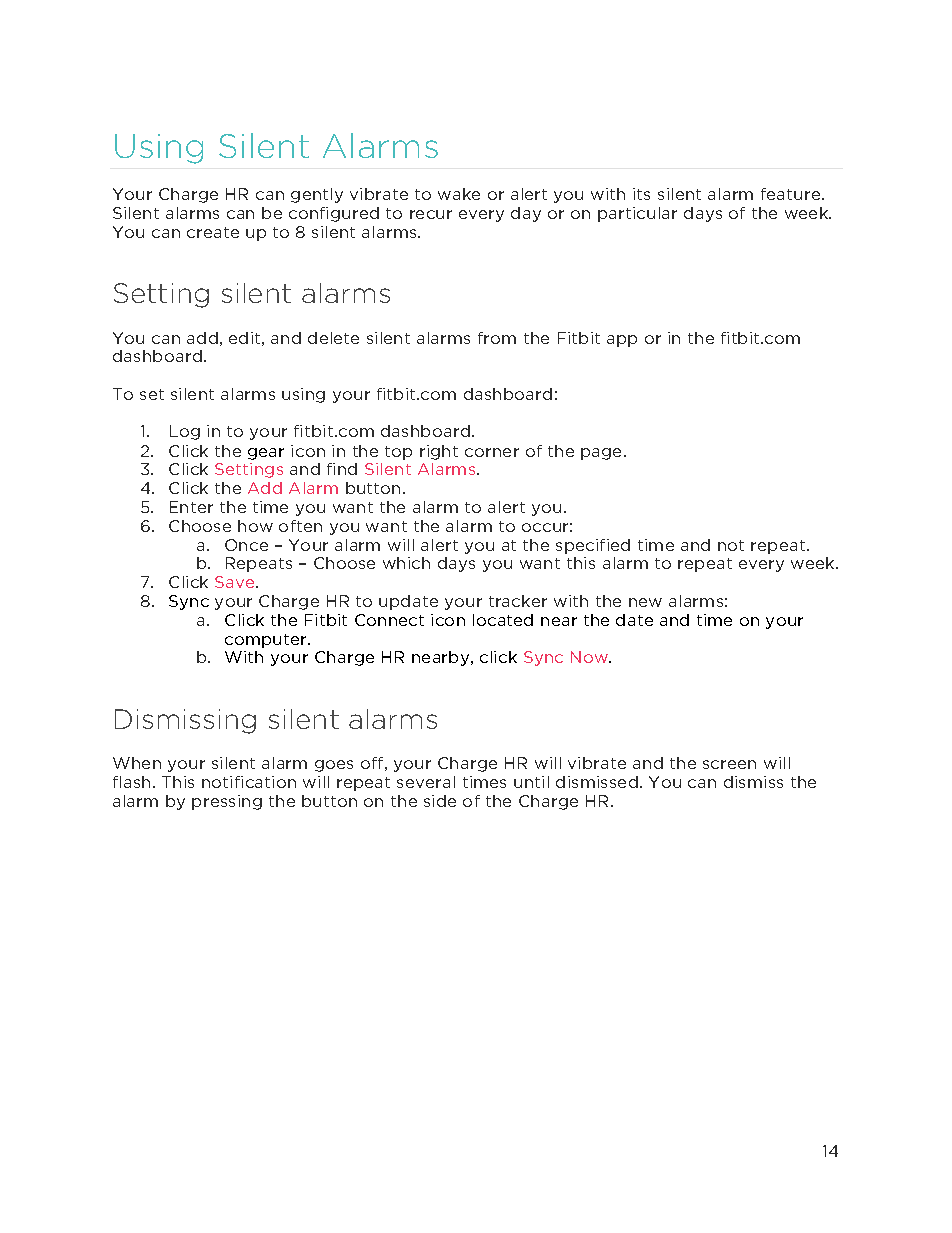 This screenshot has width=952, height=1233. Describe the element at coordinates (213, 232) in the screenshot. I see `create` at that location.
